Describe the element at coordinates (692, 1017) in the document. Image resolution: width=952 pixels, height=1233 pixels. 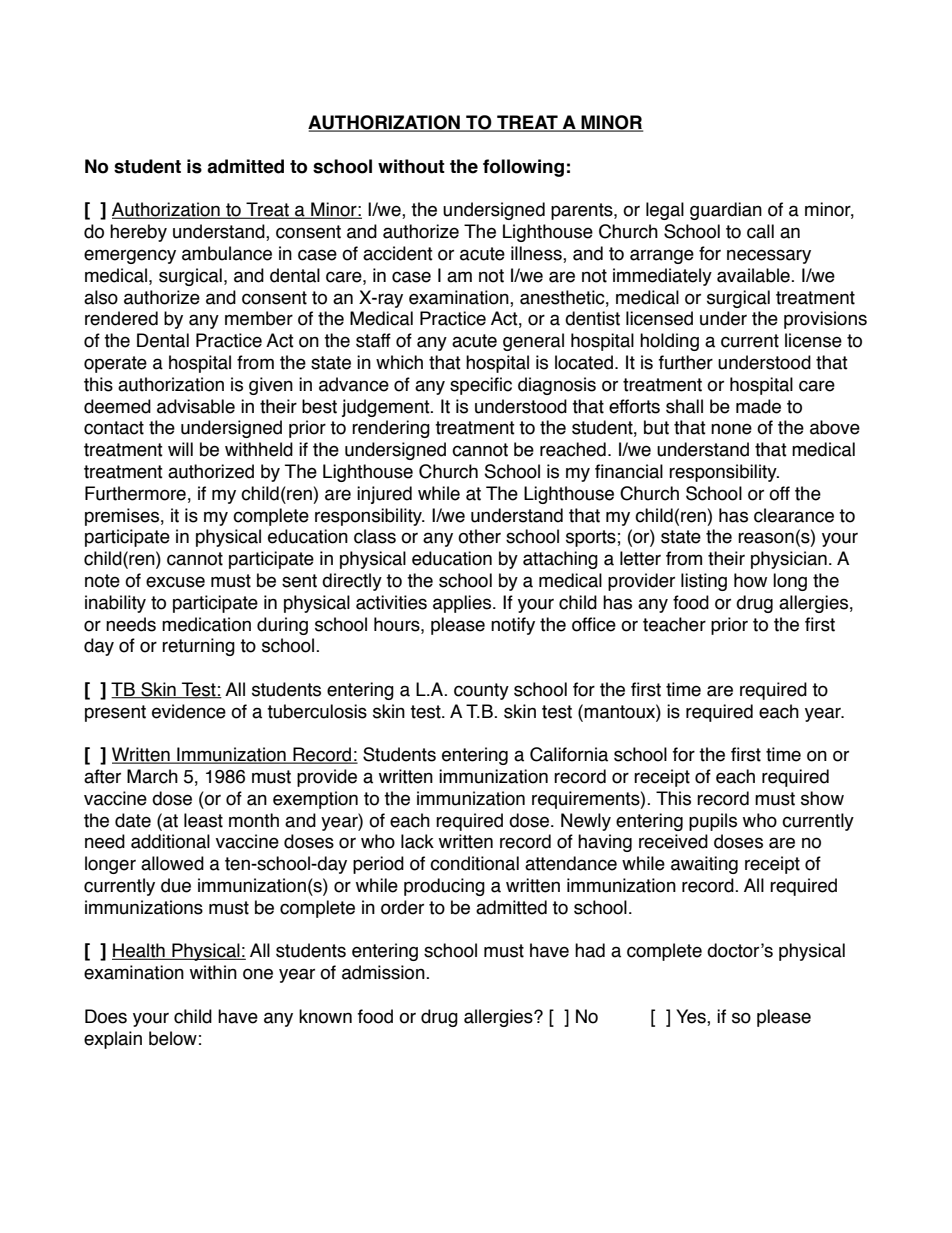
I see `Yes` at that location.
